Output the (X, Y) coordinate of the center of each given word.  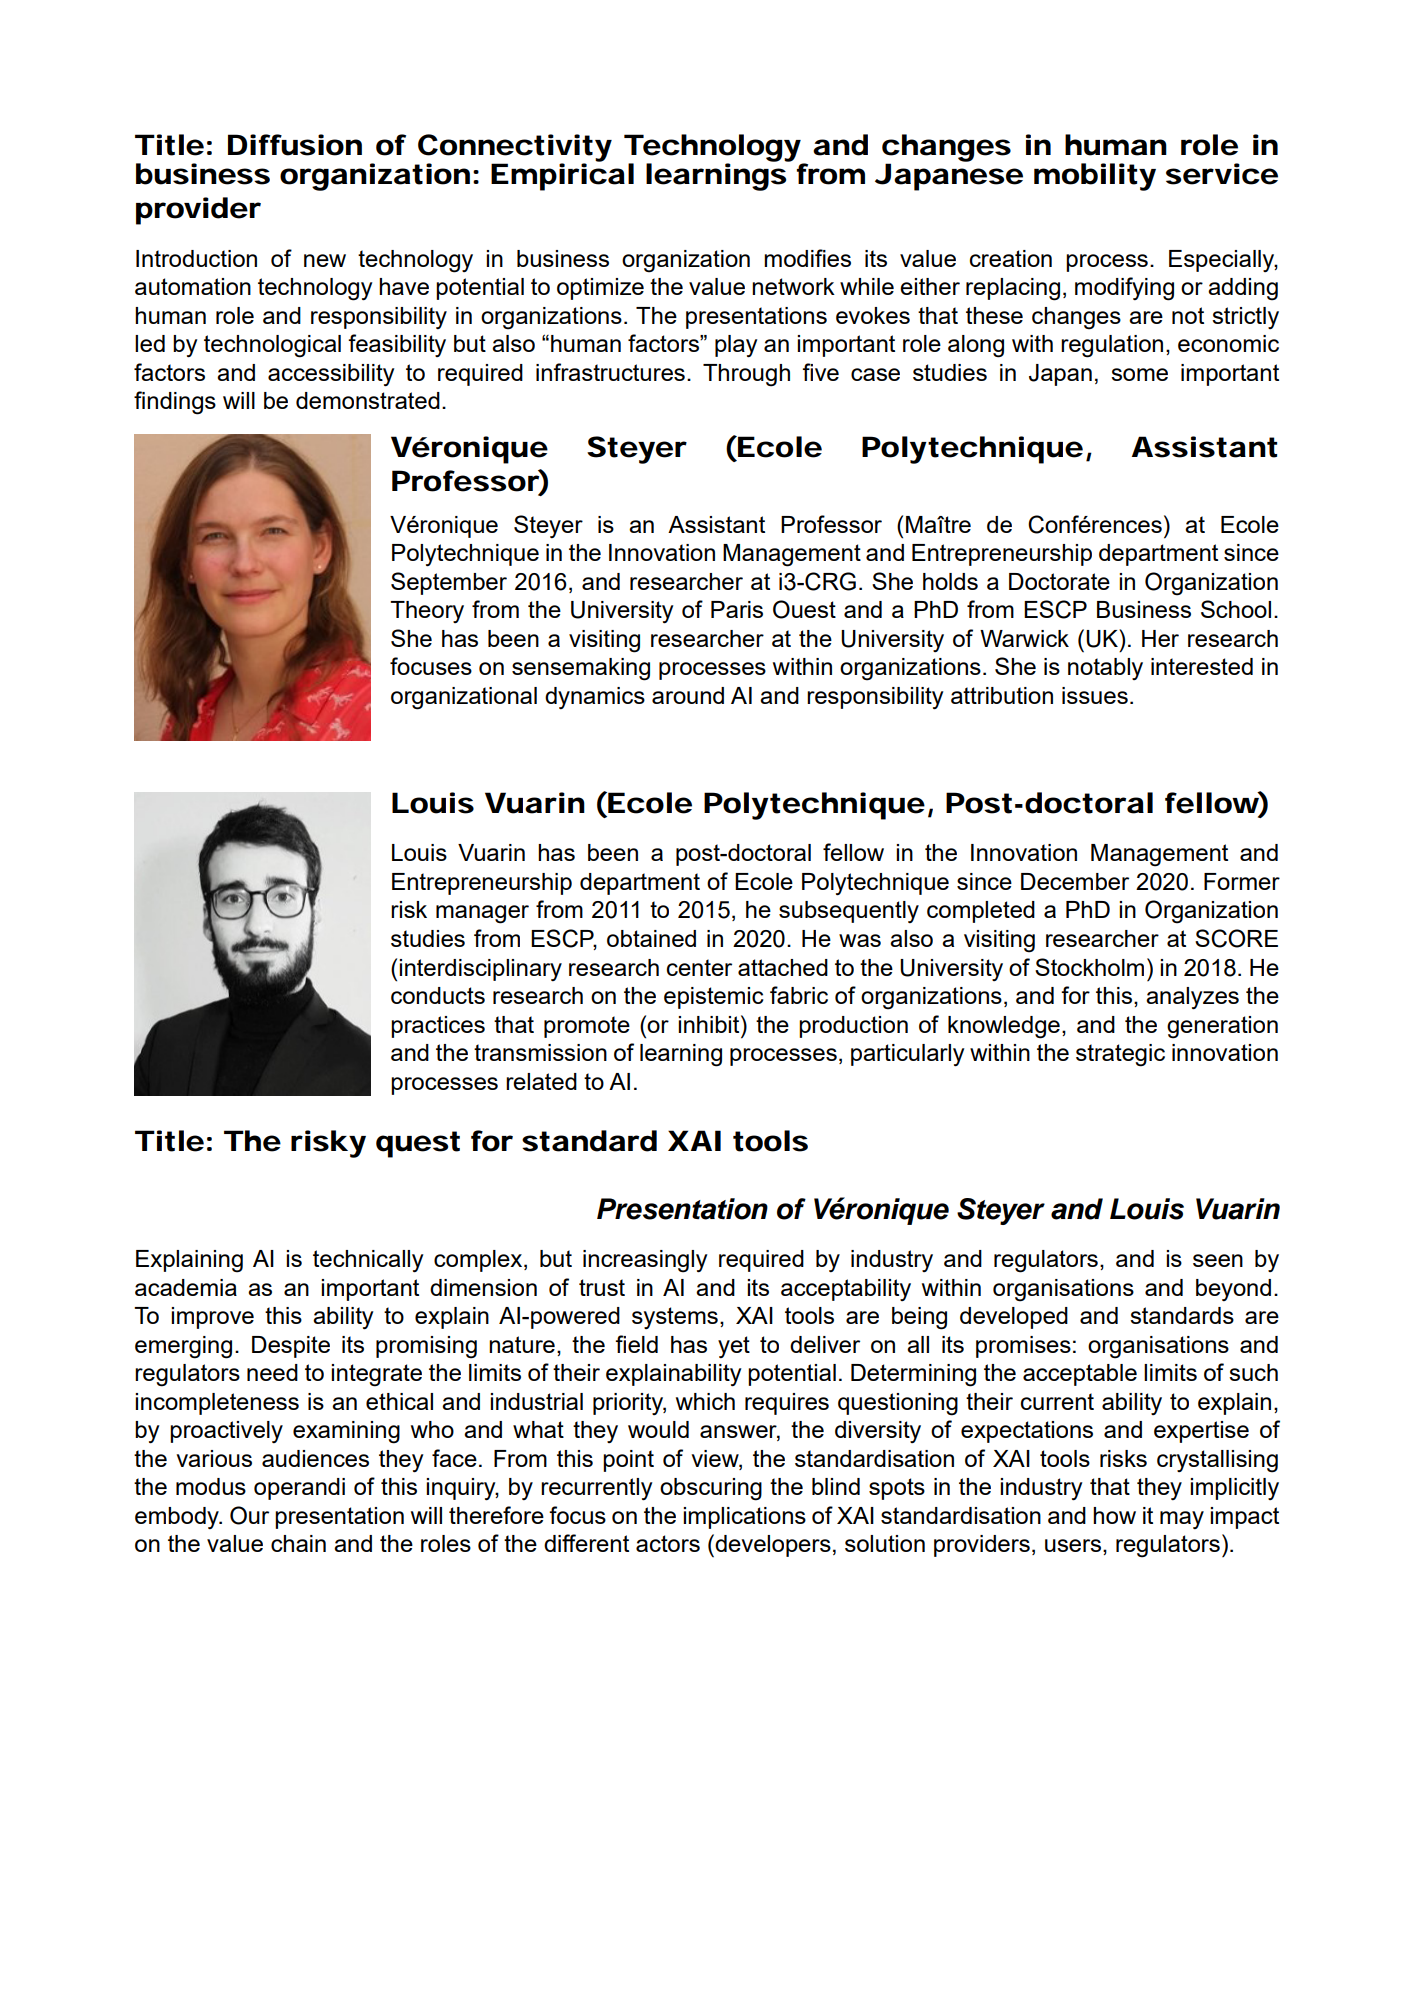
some (1139, 374)
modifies (807, 258)
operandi (299, 1489)
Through (746, 375)
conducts (438, 995)
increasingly (645, 1261)
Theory (427, 612)
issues (1095, 695)
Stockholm (1089, 967)
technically (368, 1261)
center (699, 967)
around (688, 695)
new (325, 260)
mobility (1095, 177)
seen (1218, 1260)
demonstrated (368, 400)
